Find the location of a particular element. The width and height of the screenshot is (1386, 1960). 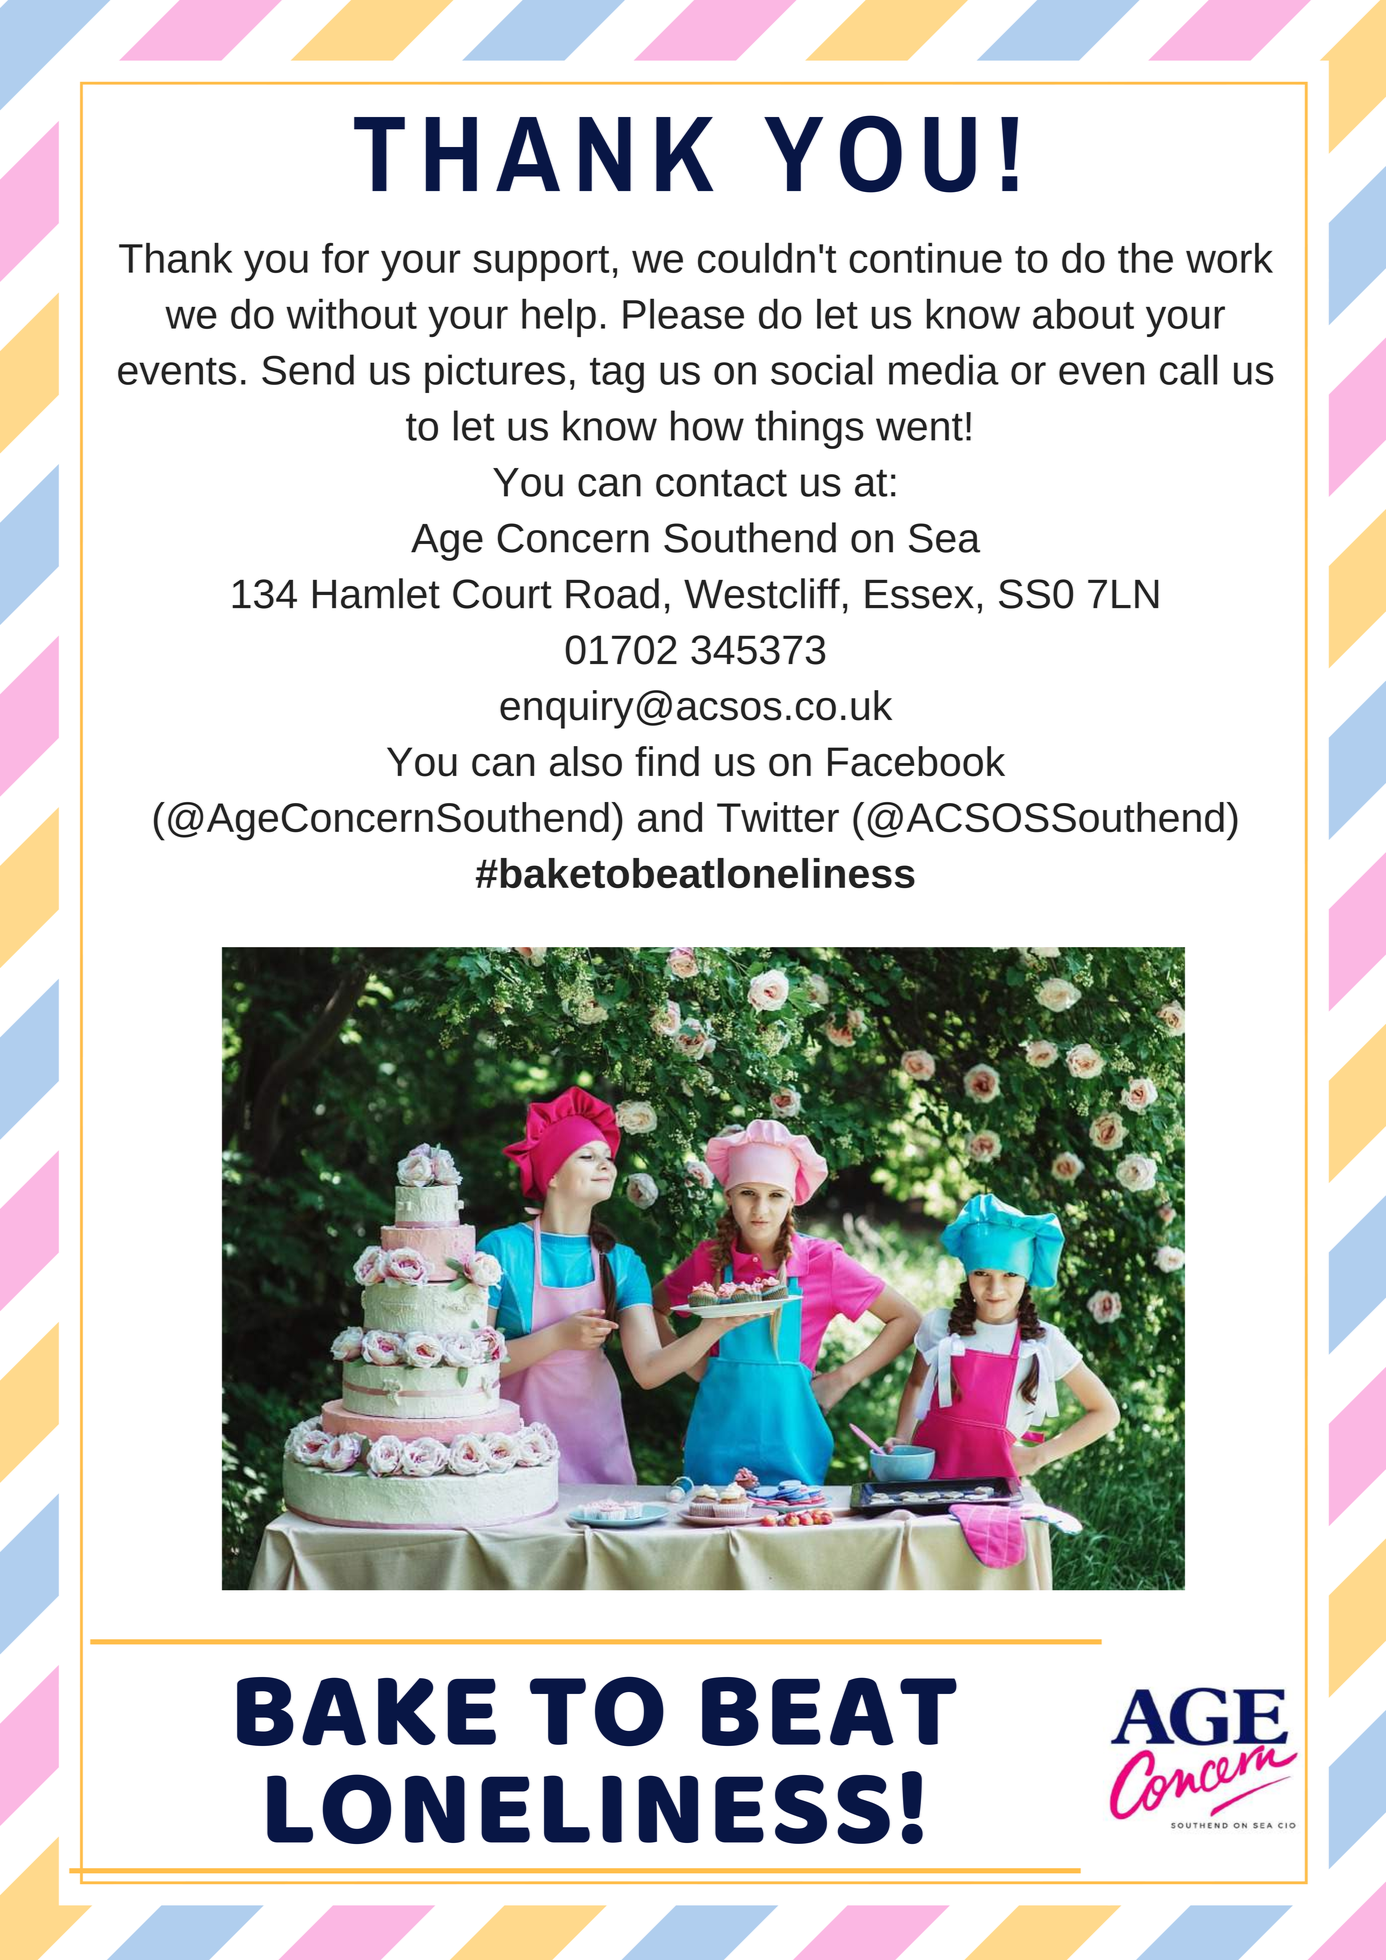

Sea is located at coordinates (944, 538).
